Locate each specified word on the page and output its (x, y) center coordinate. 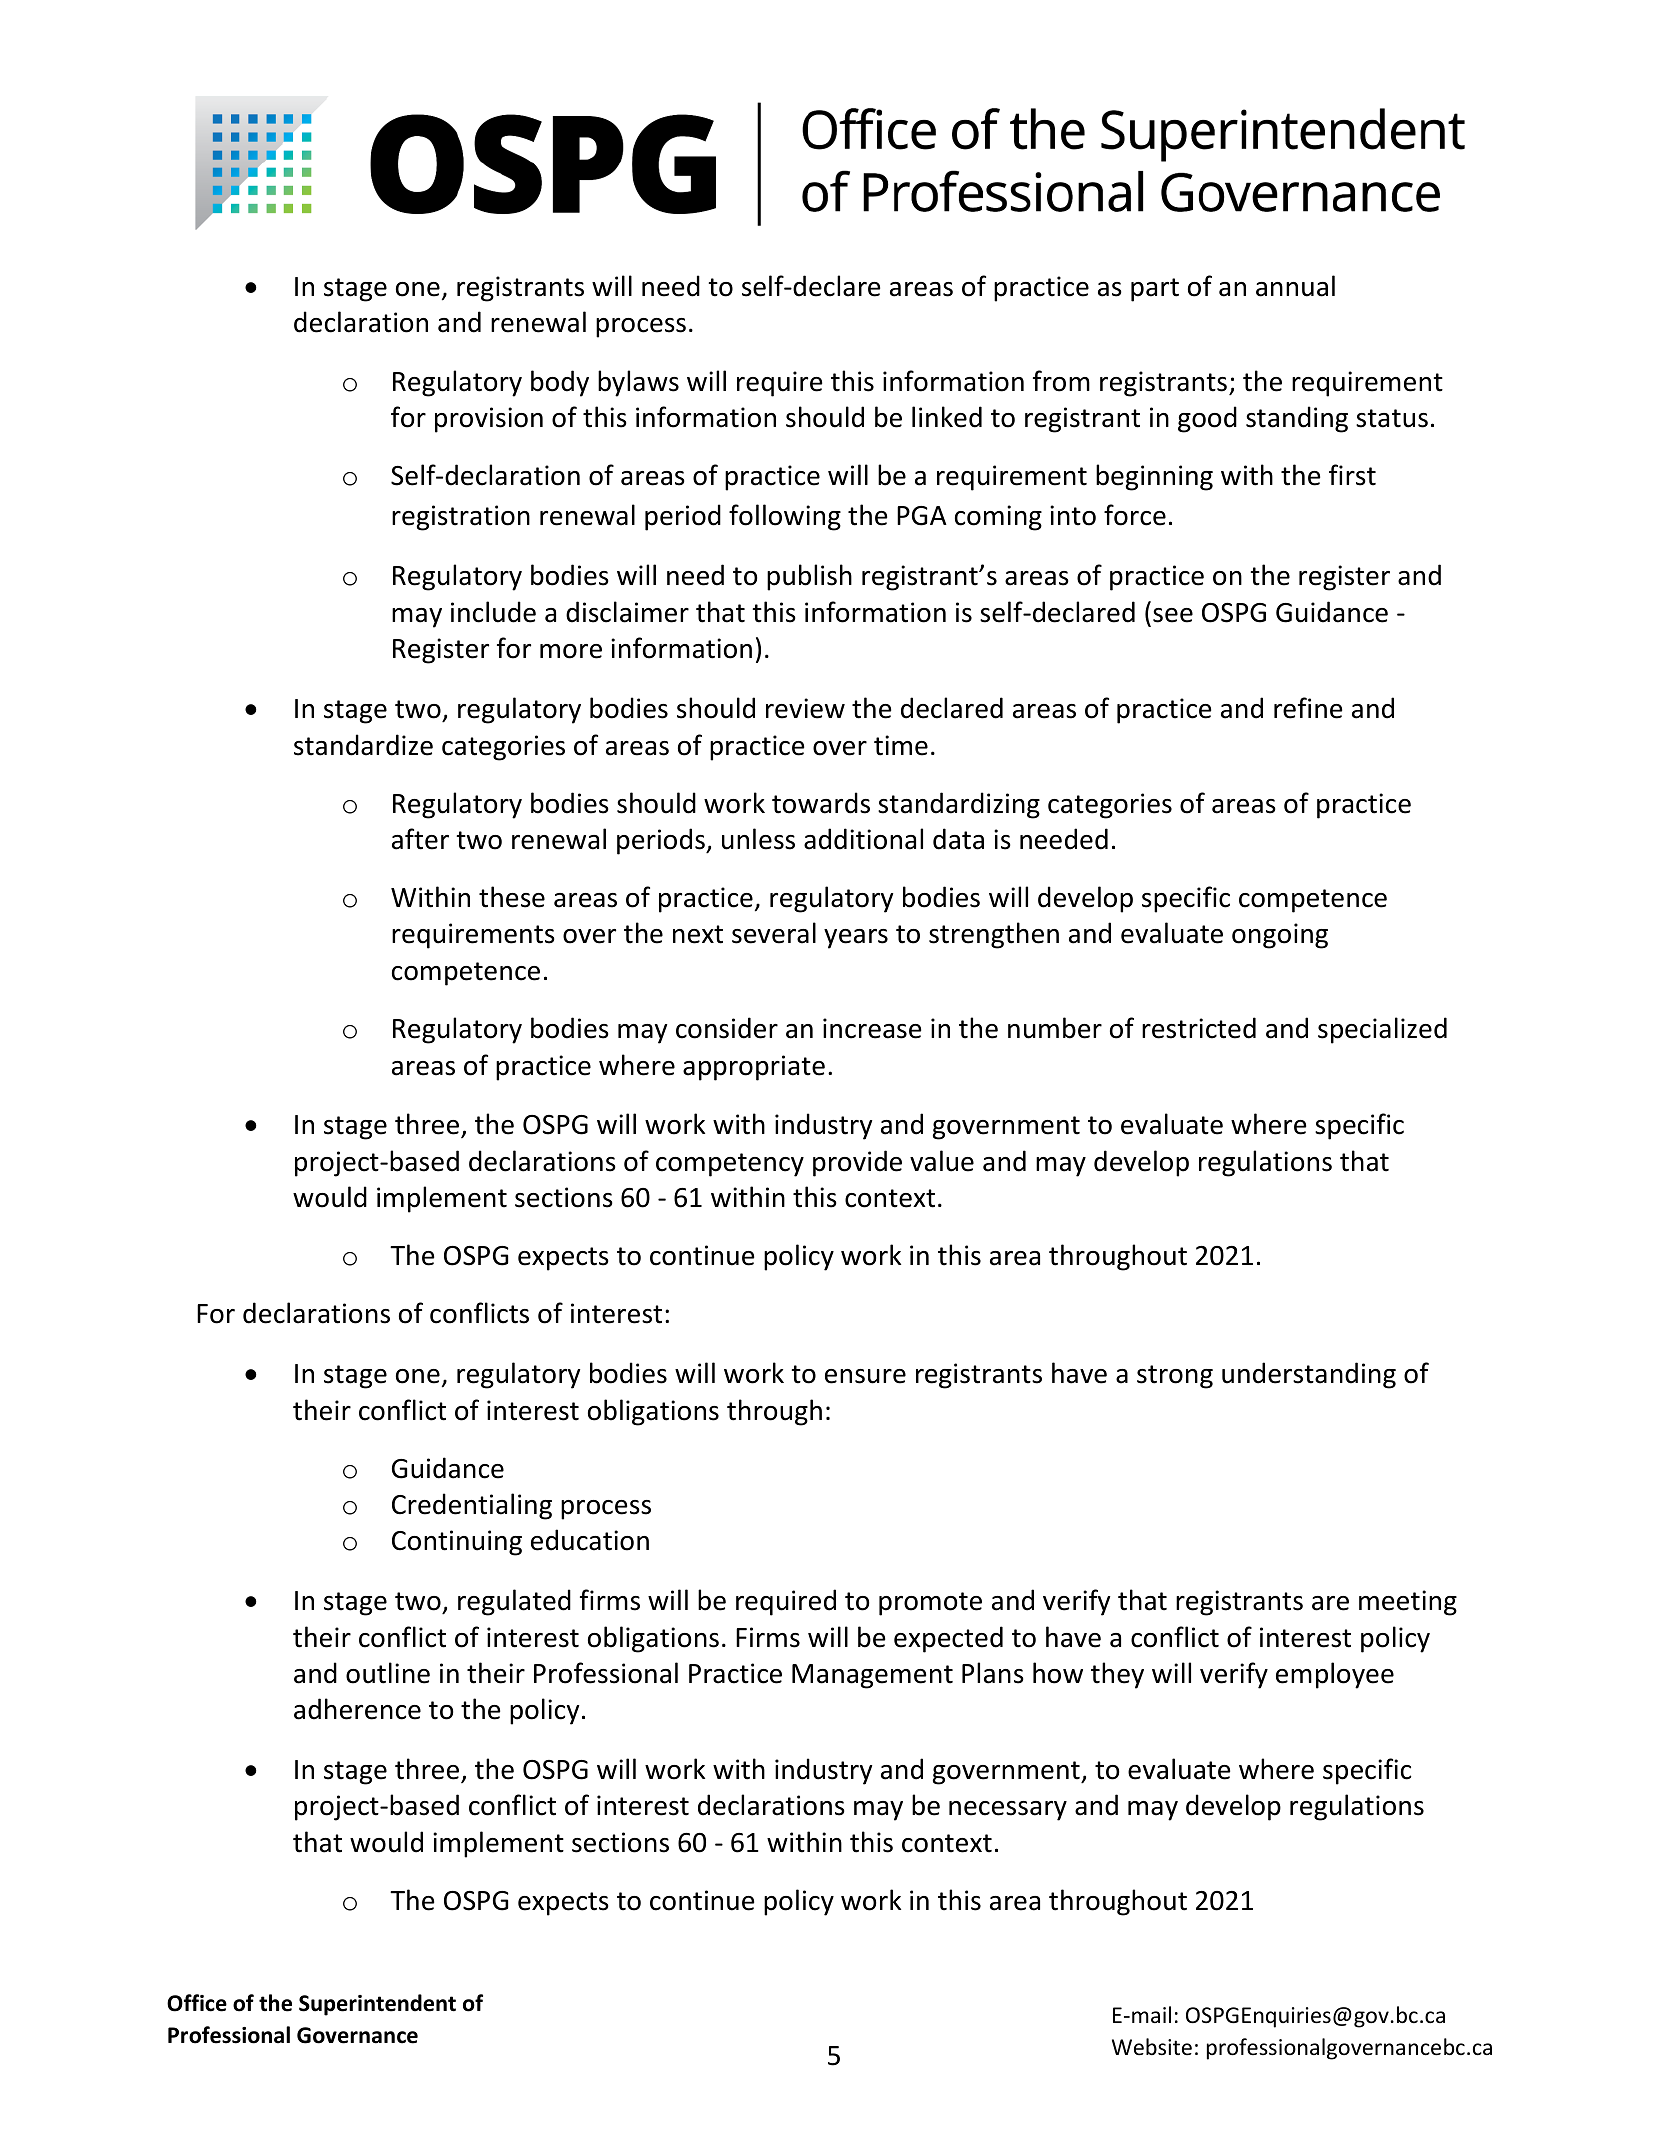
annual (1295, 286)
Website (1152, 2047)
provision (489, 420)
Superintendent (377, 2005)
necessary (1008, 1811)
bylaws (638, 383)
